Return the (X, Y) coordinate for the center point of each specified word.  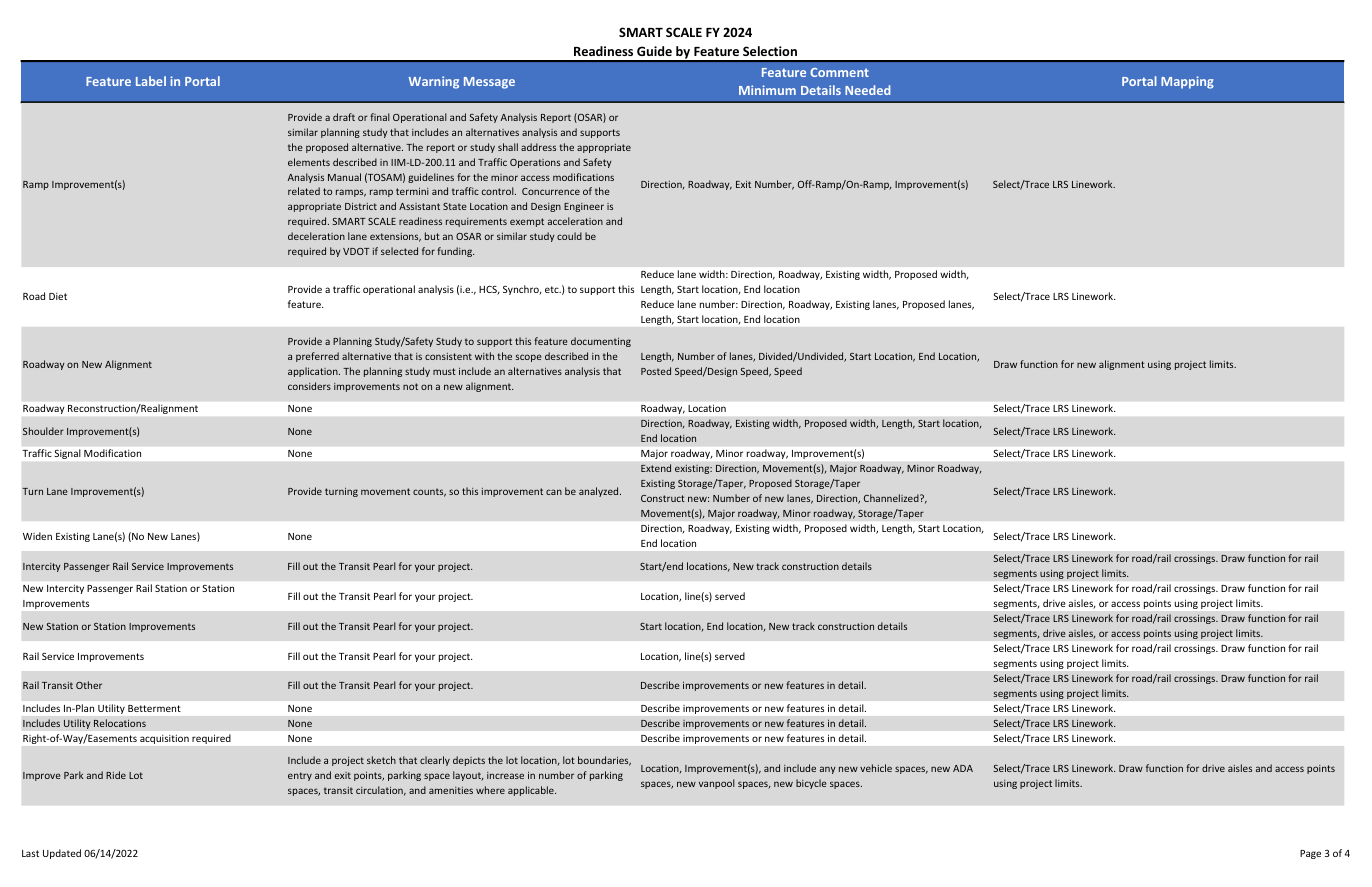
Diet (58, 296)
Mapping (1187, 82)
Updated (62, 854)
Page (1310, 854)
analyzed (600, 492)
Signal (67, 454)
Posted (656, 371)
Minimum (767, 90)
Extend (656, 468)
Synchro (522, 290)
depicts (469, 761)
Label (151, 81)
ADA (963, 768)
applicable (532, 791)
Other (89, 685)
